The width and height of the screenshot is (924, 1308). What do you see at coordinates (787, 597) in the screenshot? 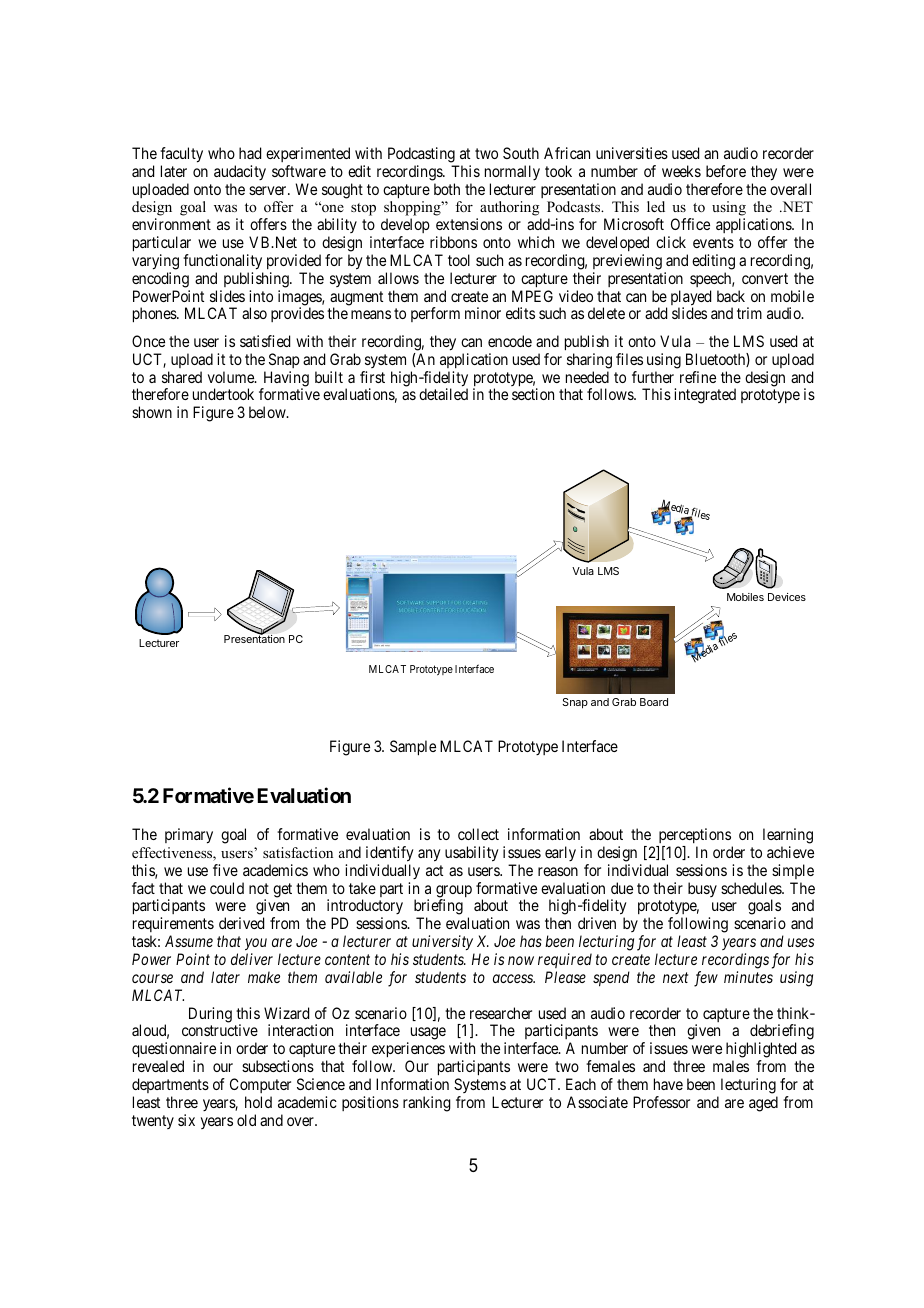
I see `Devices` at bounding box center [787, 597].
